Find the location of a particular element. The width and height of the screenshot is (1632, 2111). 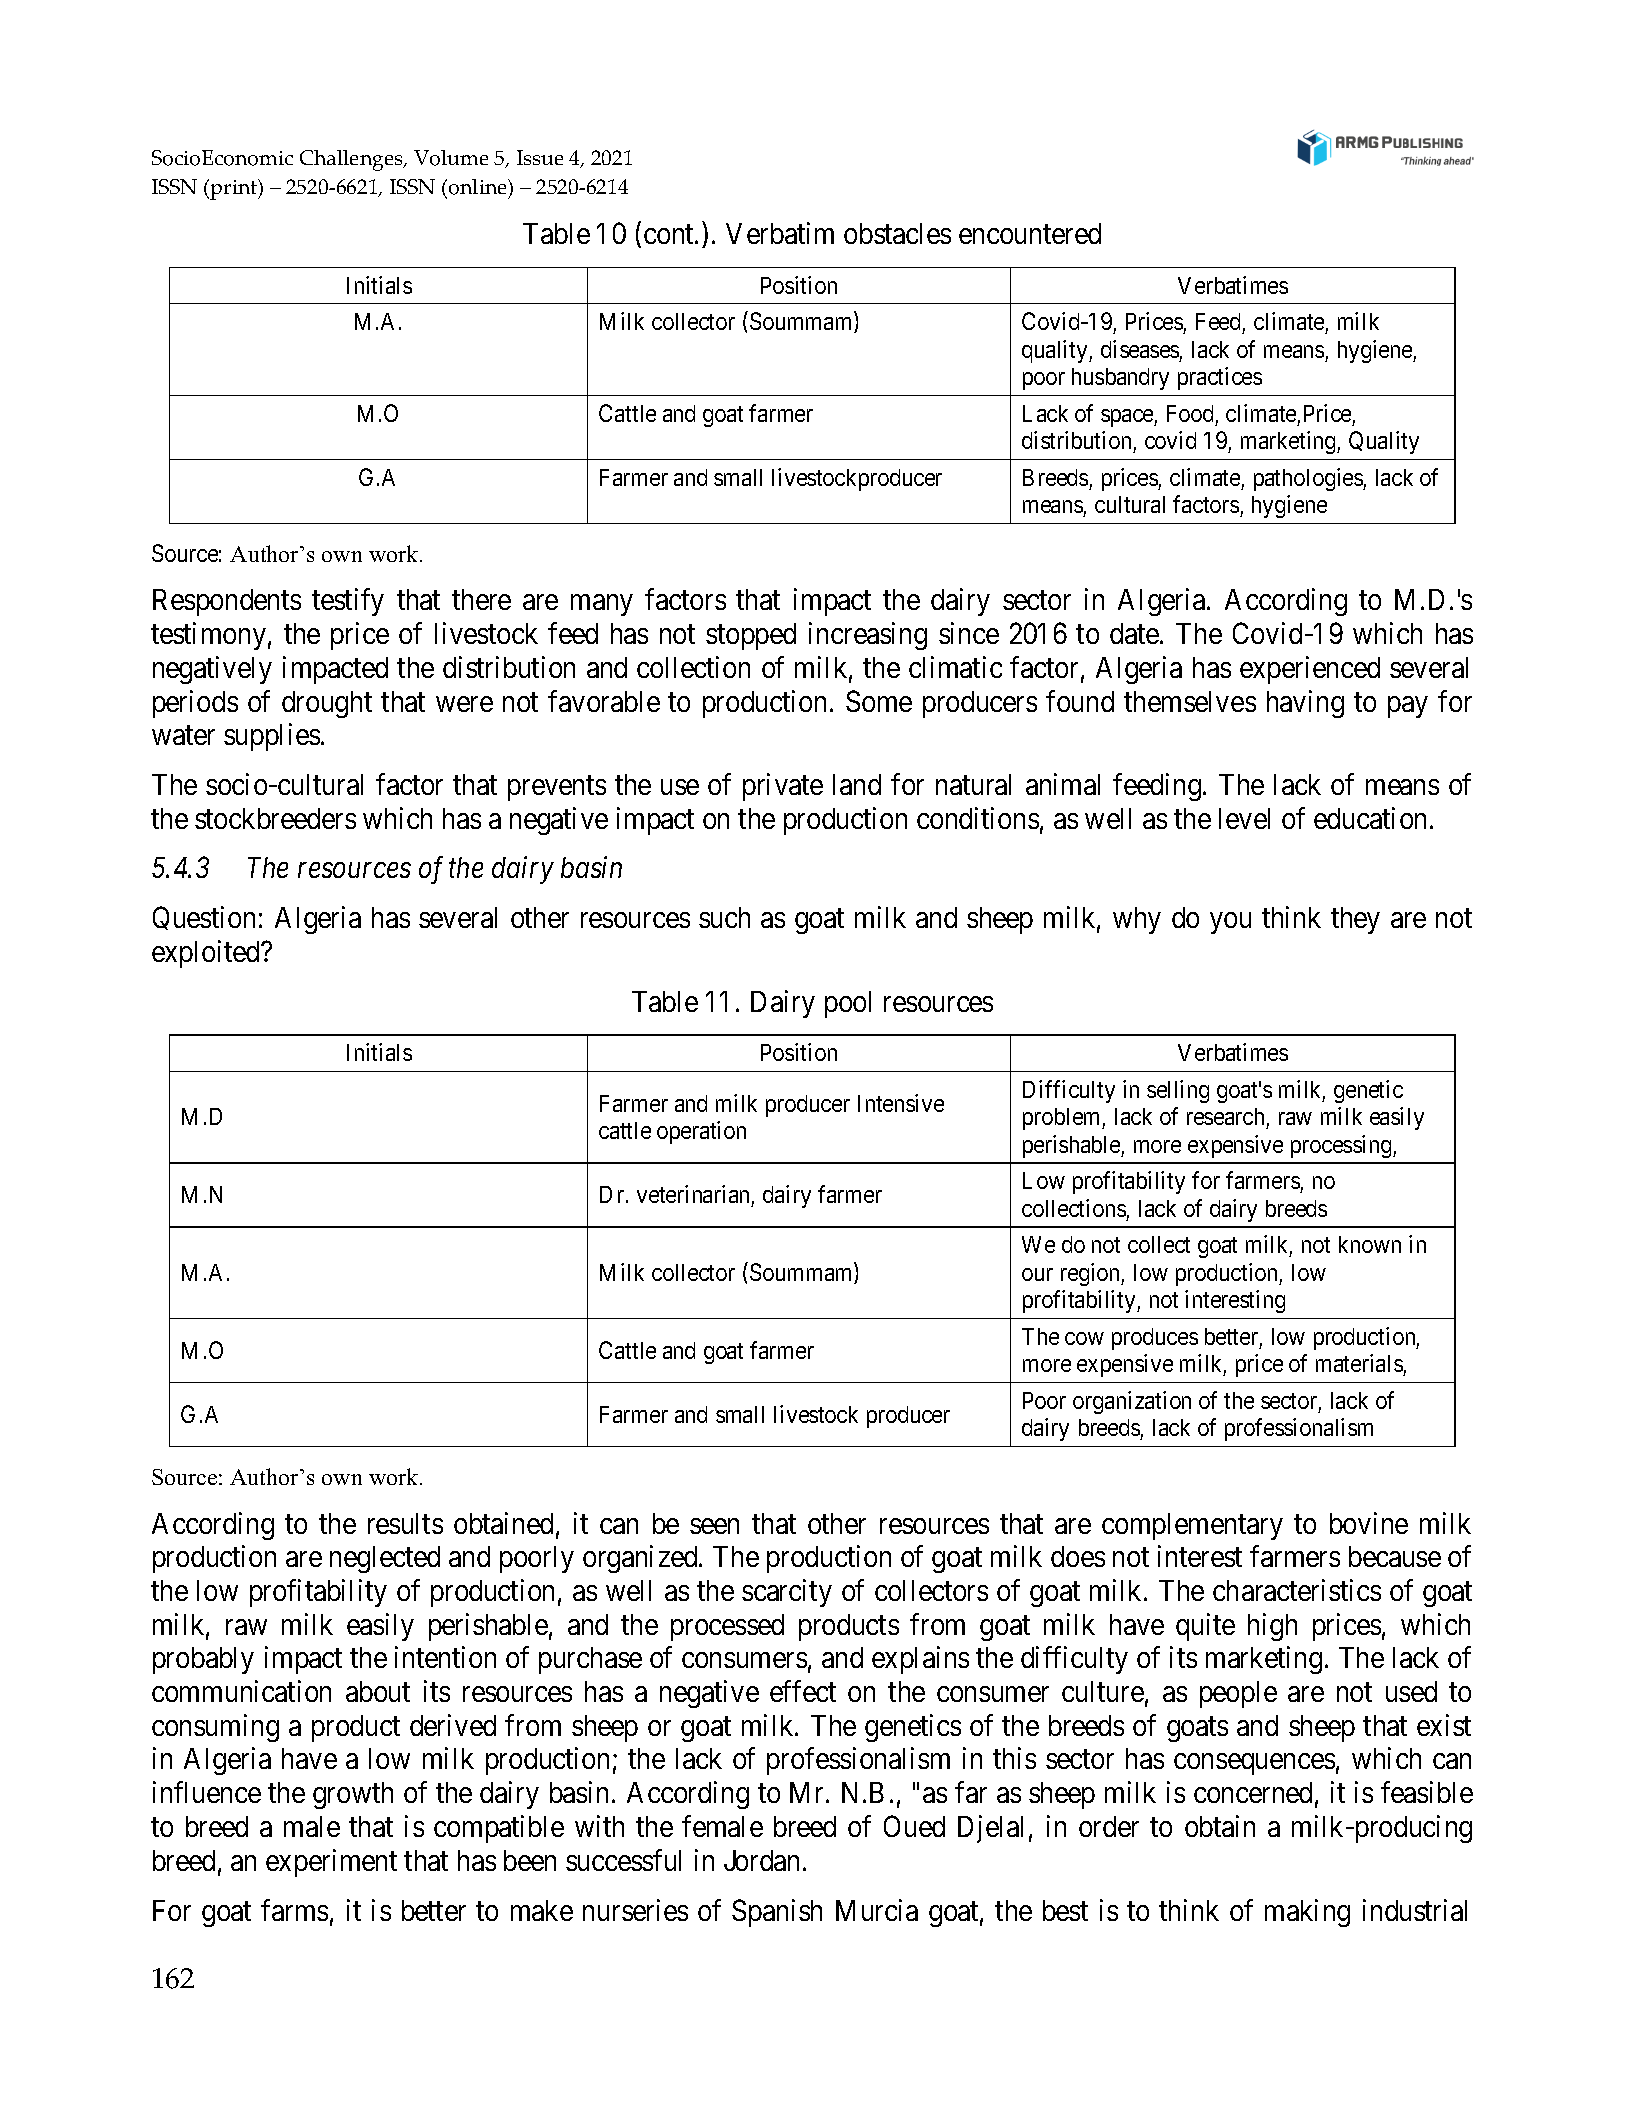

materials is located at coordinates (1360, 1365).
